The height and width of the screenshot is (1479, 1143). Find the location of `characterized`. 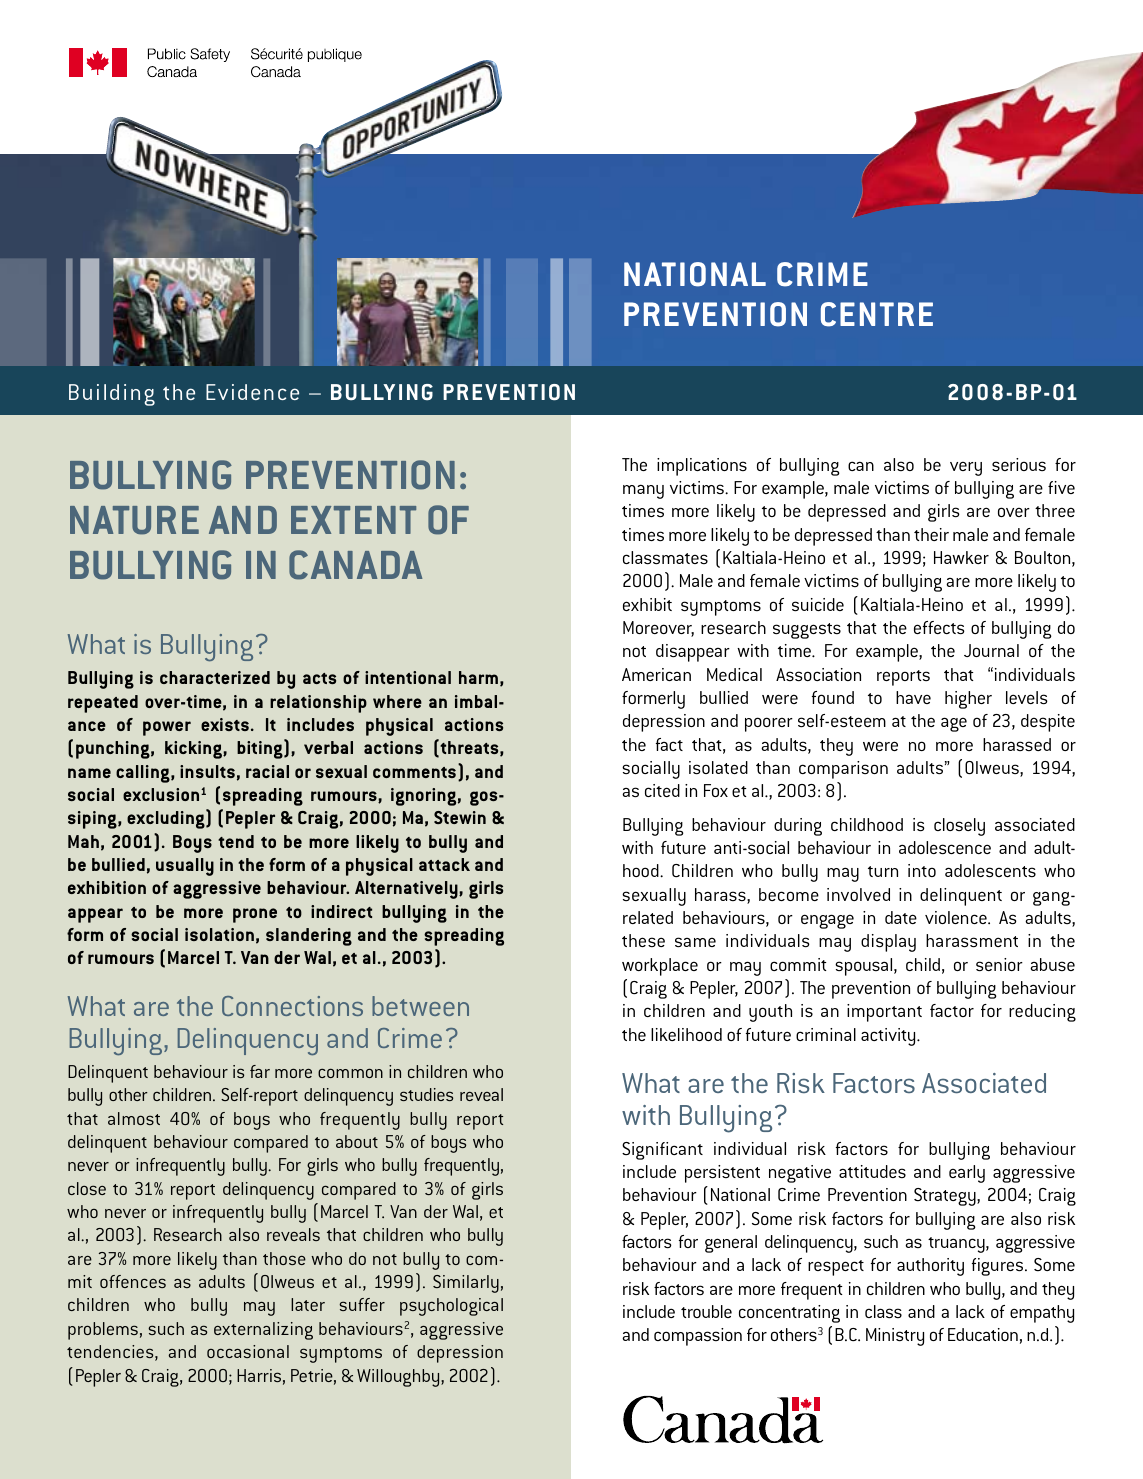

characterized is located at coordinates (215, 677).
